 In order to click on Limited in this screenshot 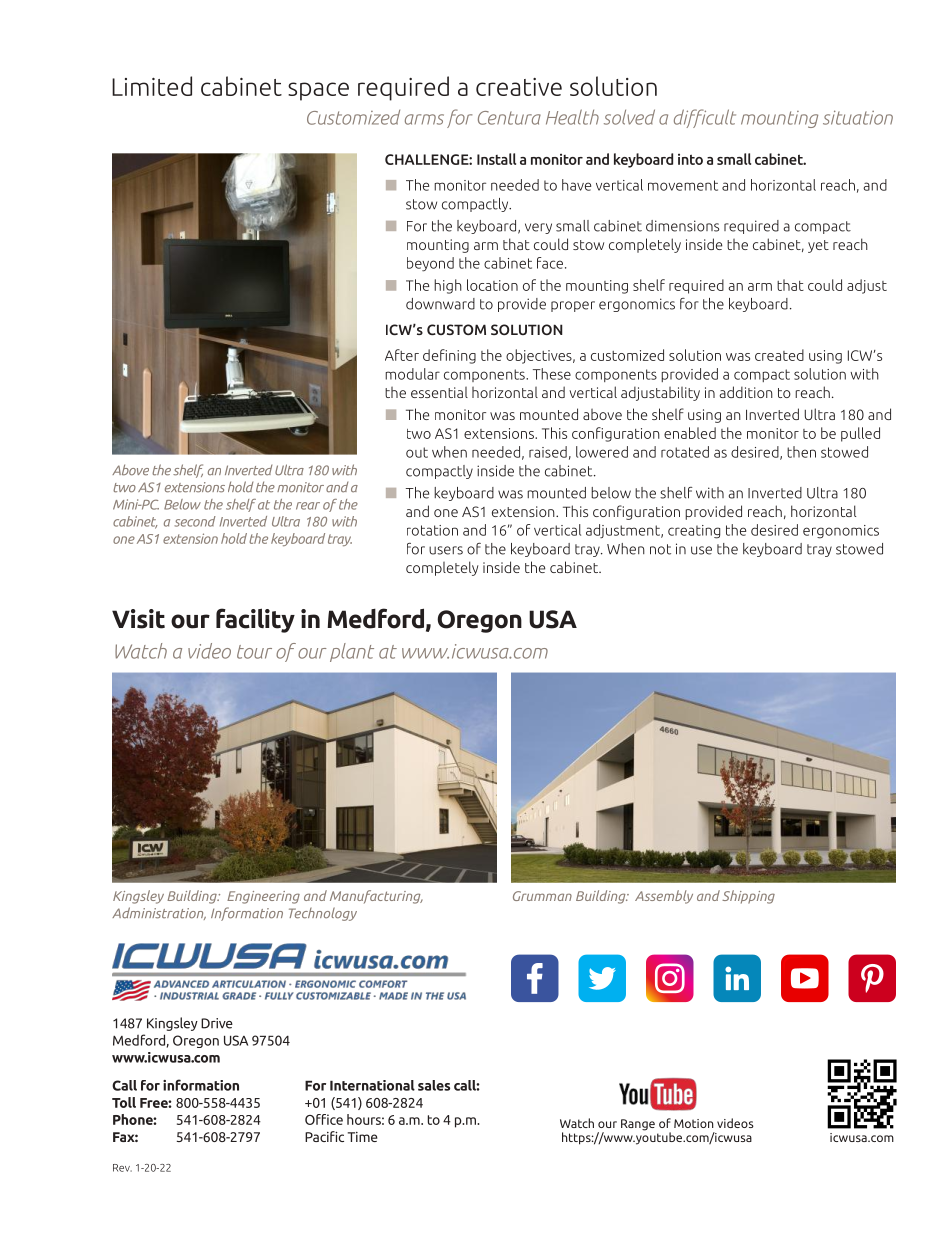, I will do `click(152, 86)`.
